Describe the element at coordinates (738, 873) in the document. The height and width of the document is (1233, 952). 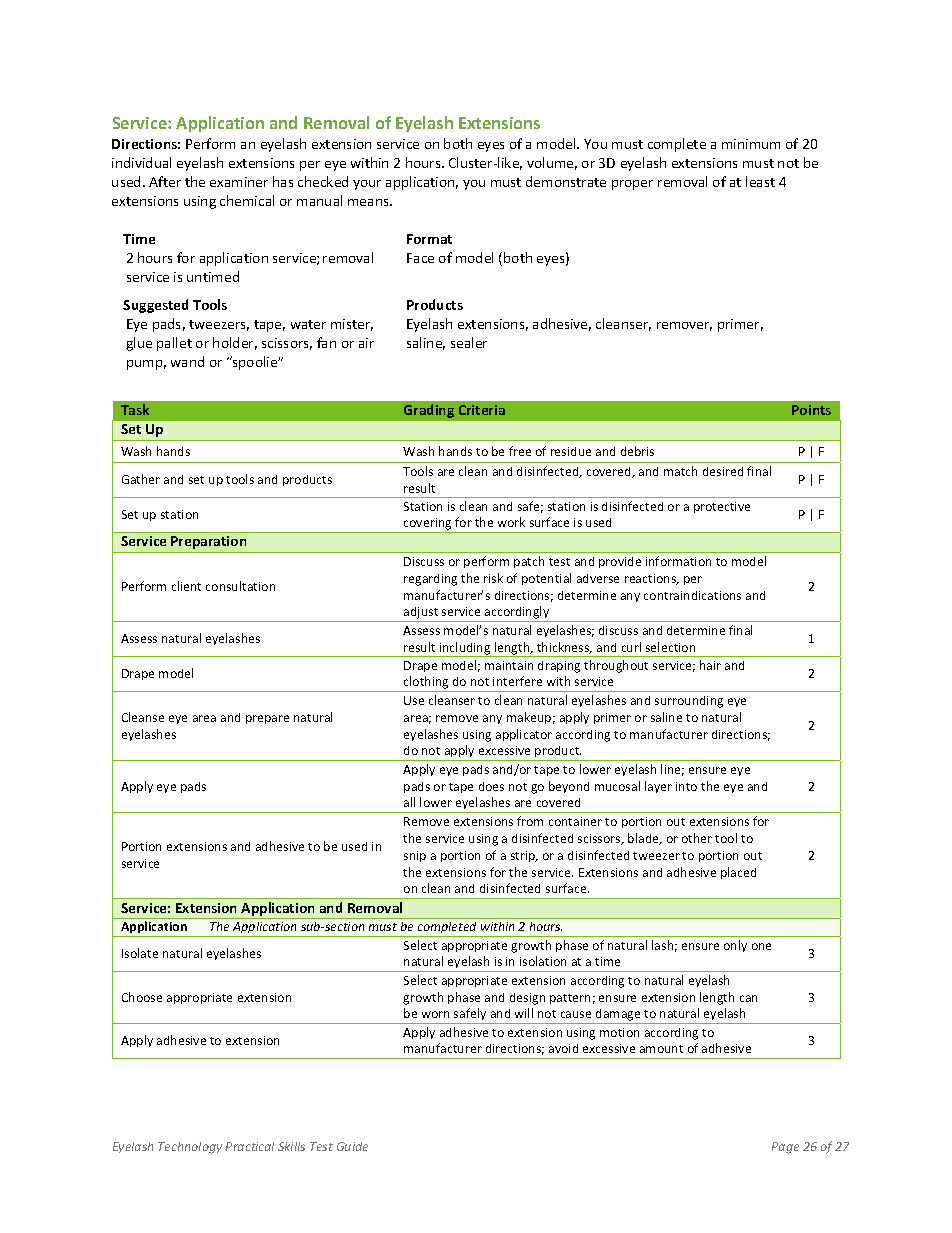
I see `placed` at that location.
